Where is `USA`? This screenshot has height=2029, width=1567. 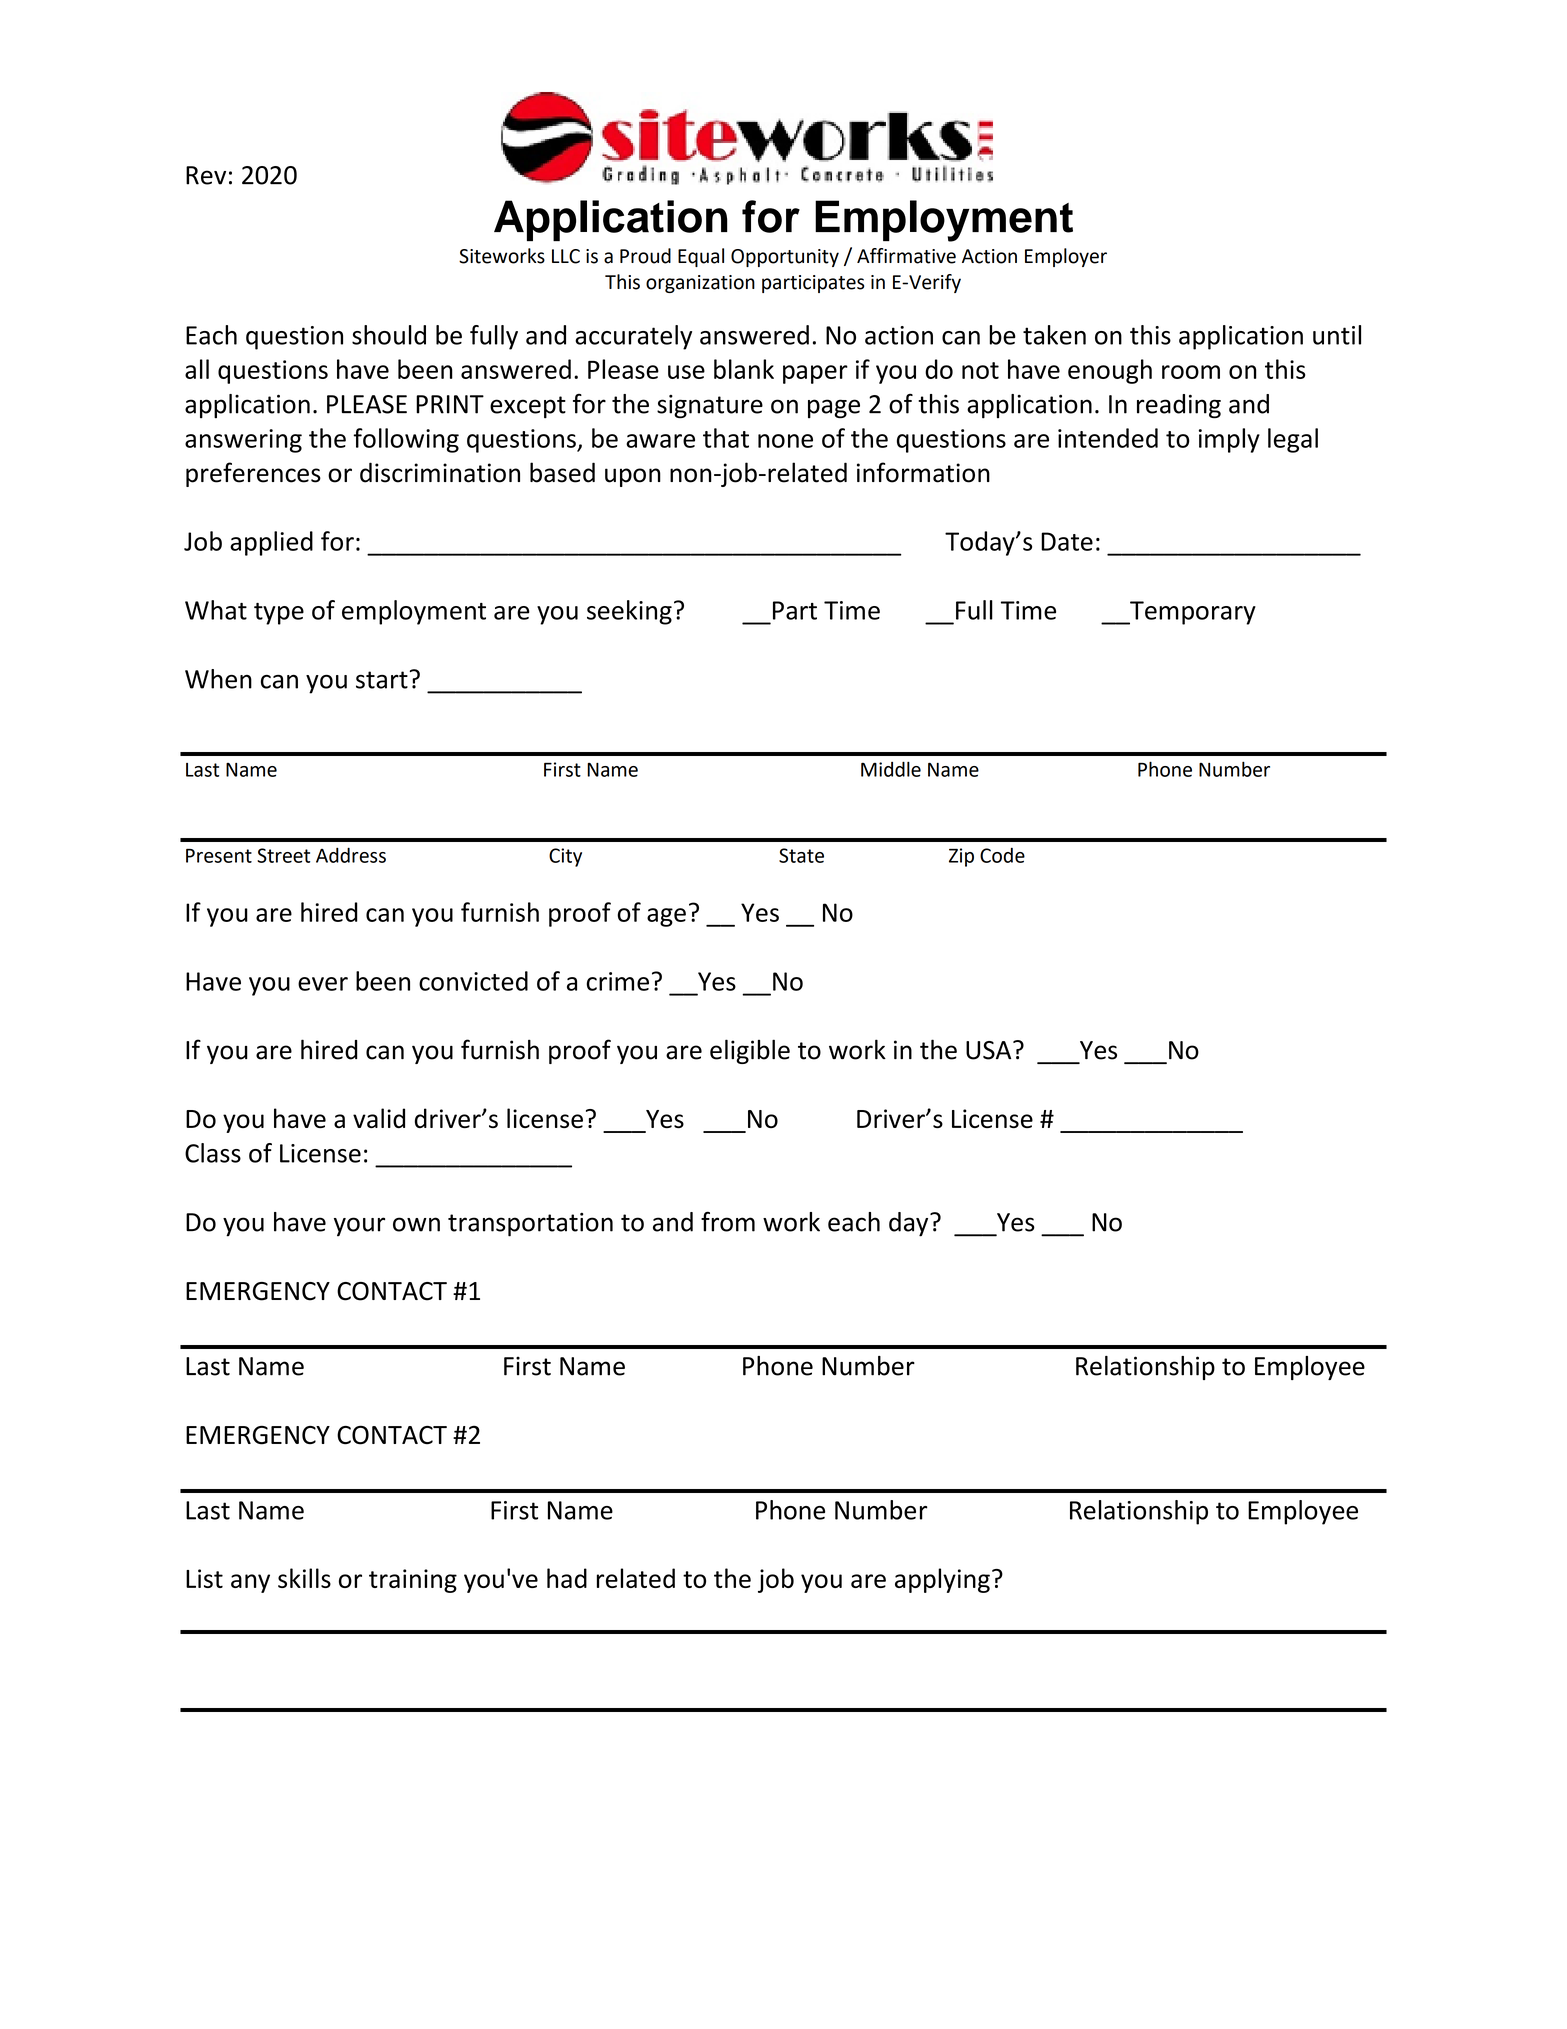 USA is located at coordinates (990, 1050).
